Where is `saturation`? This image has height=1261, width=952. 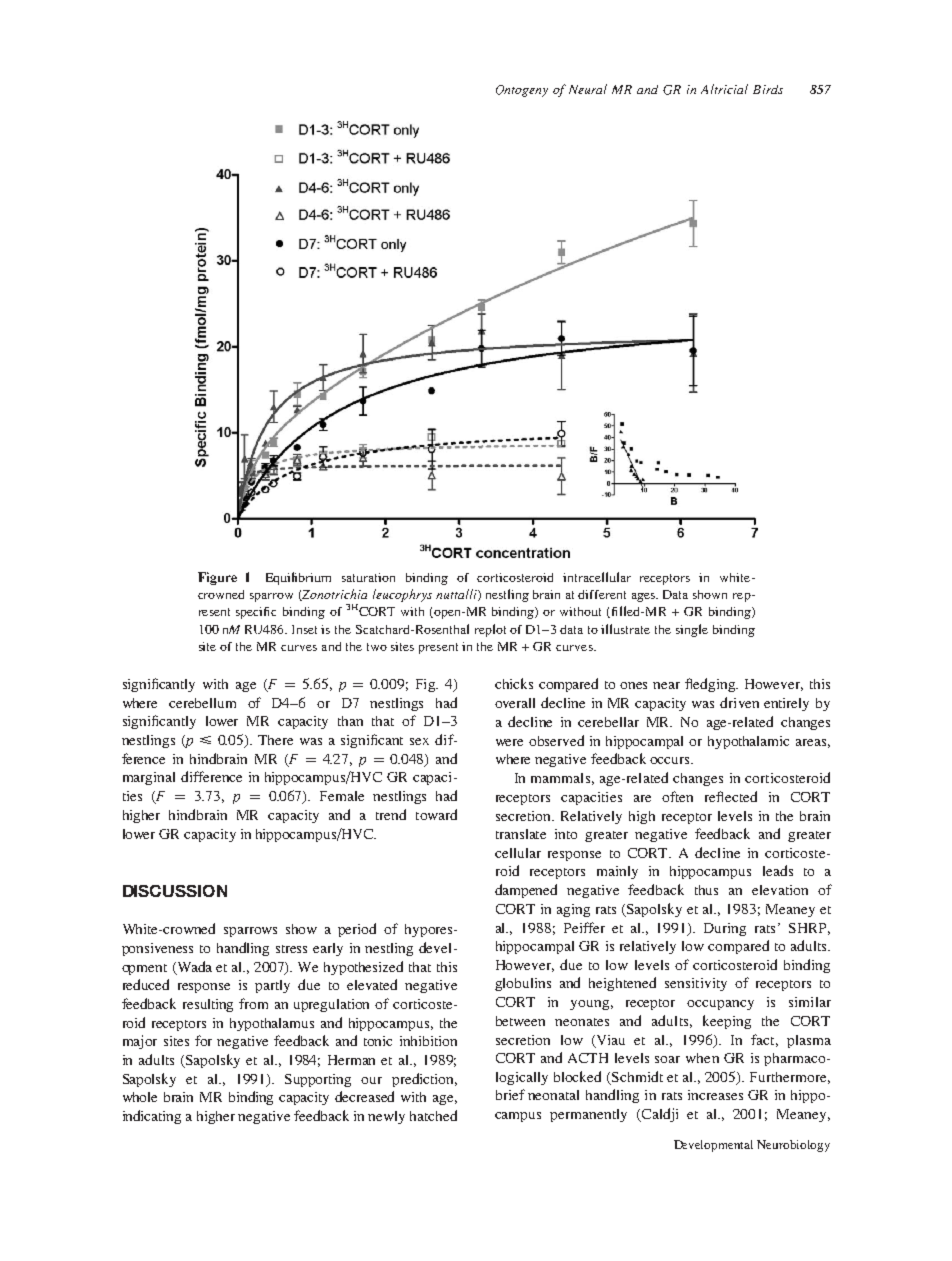
saturation is located at coordinates (368, 577).
